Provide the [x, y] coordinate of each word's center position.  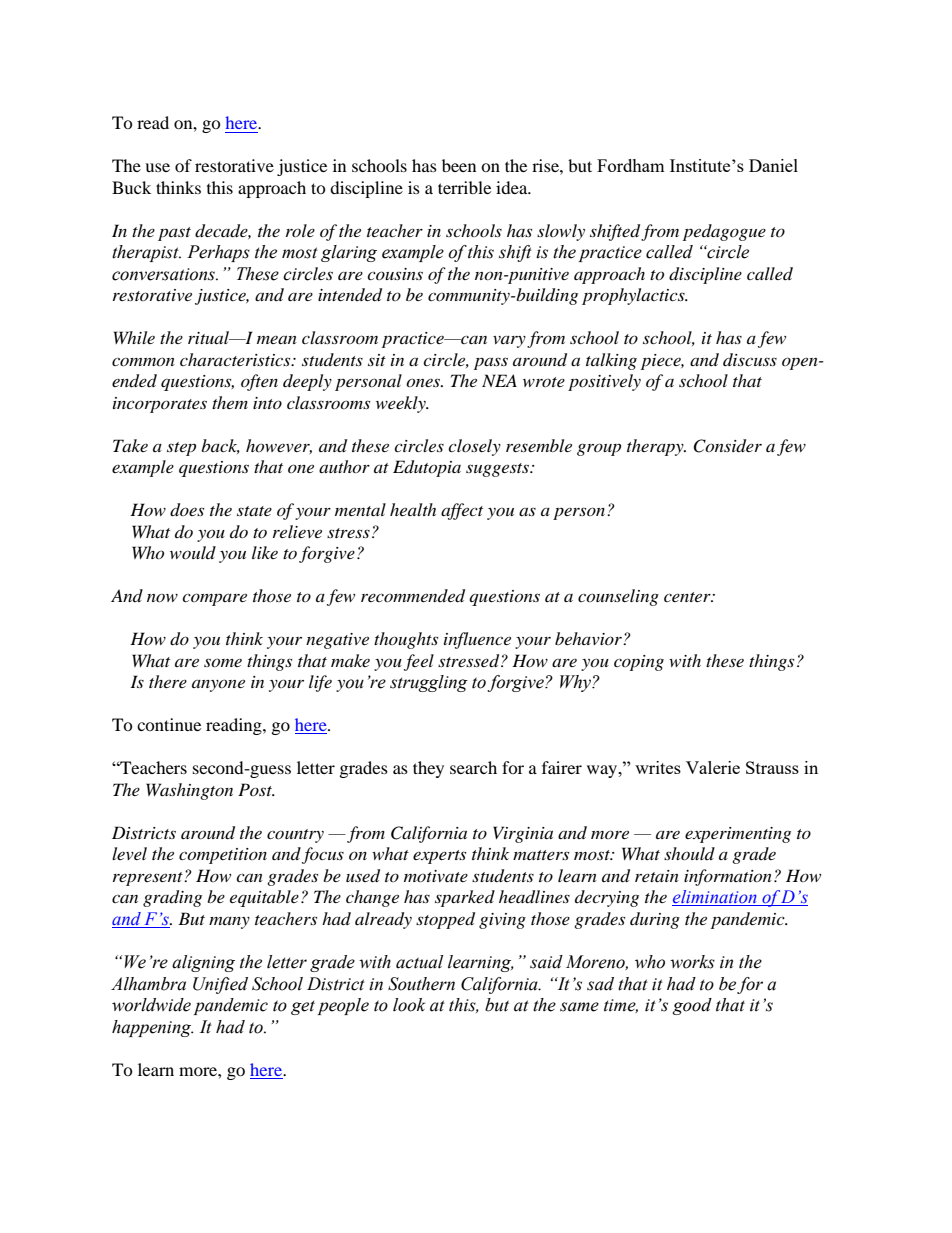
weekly [402, 404]
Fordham [631, 165]
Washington [189, 791]
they [428, 769]
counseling [618, 597]
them [230, 402]
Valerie [713, 767]
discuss [750, 359]
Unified [220, 985]
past [174, 234]
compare [214, 599]
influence [477, 640]
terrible [464, 187]
